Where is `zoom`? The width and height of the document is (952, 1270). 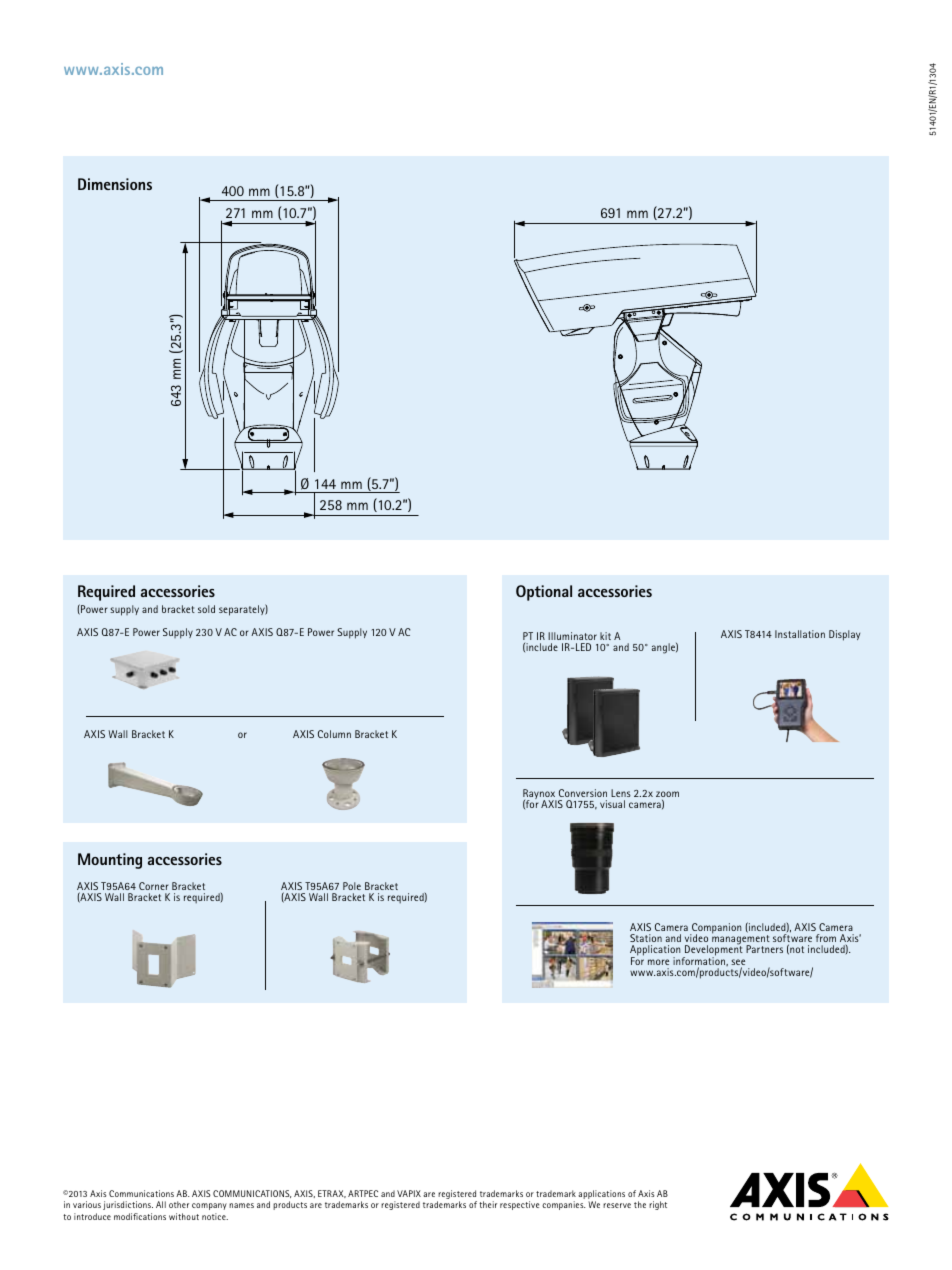 zoom is located at coordinates (667, 794).
